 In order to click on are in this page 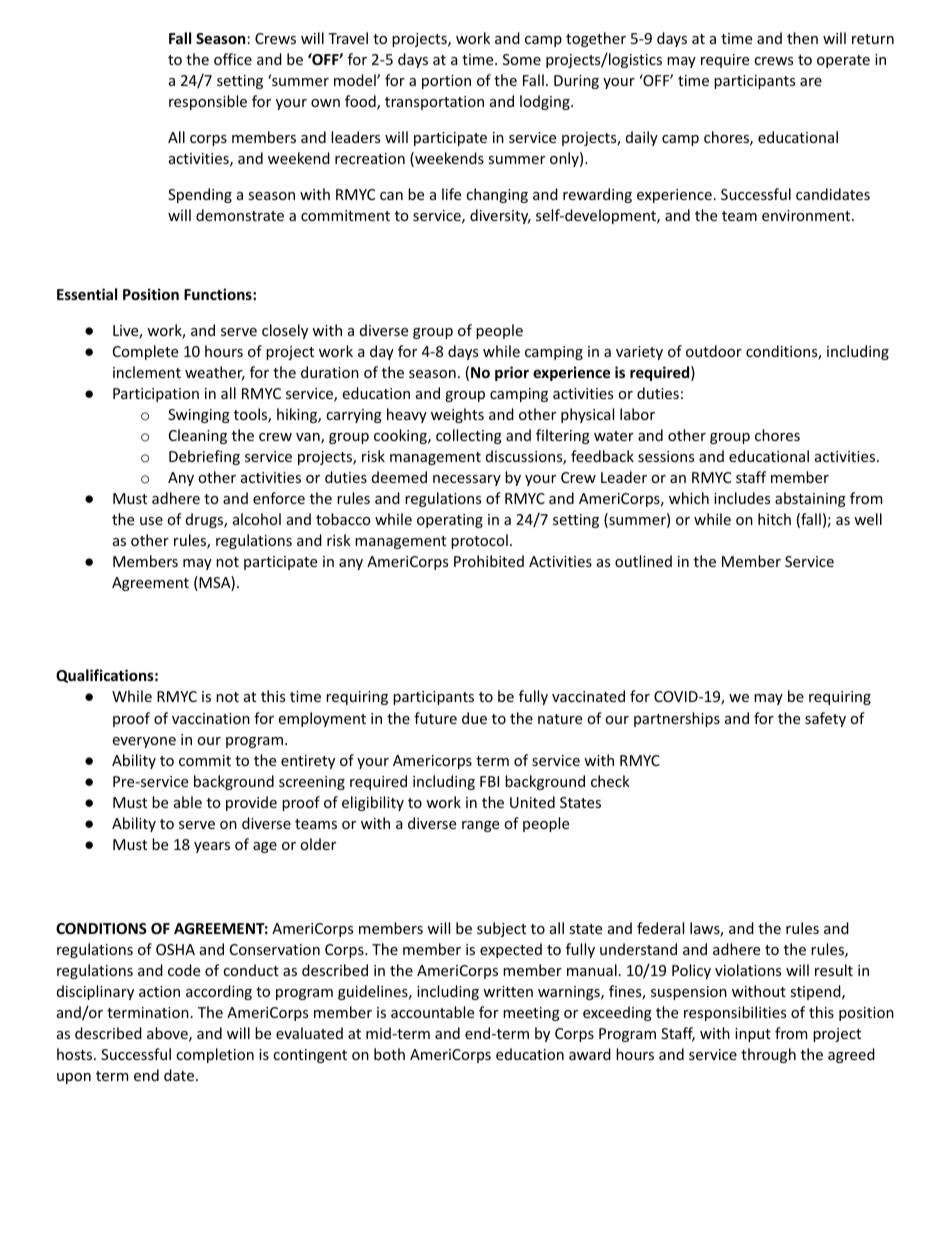, I will do `click(811, 82)`.
